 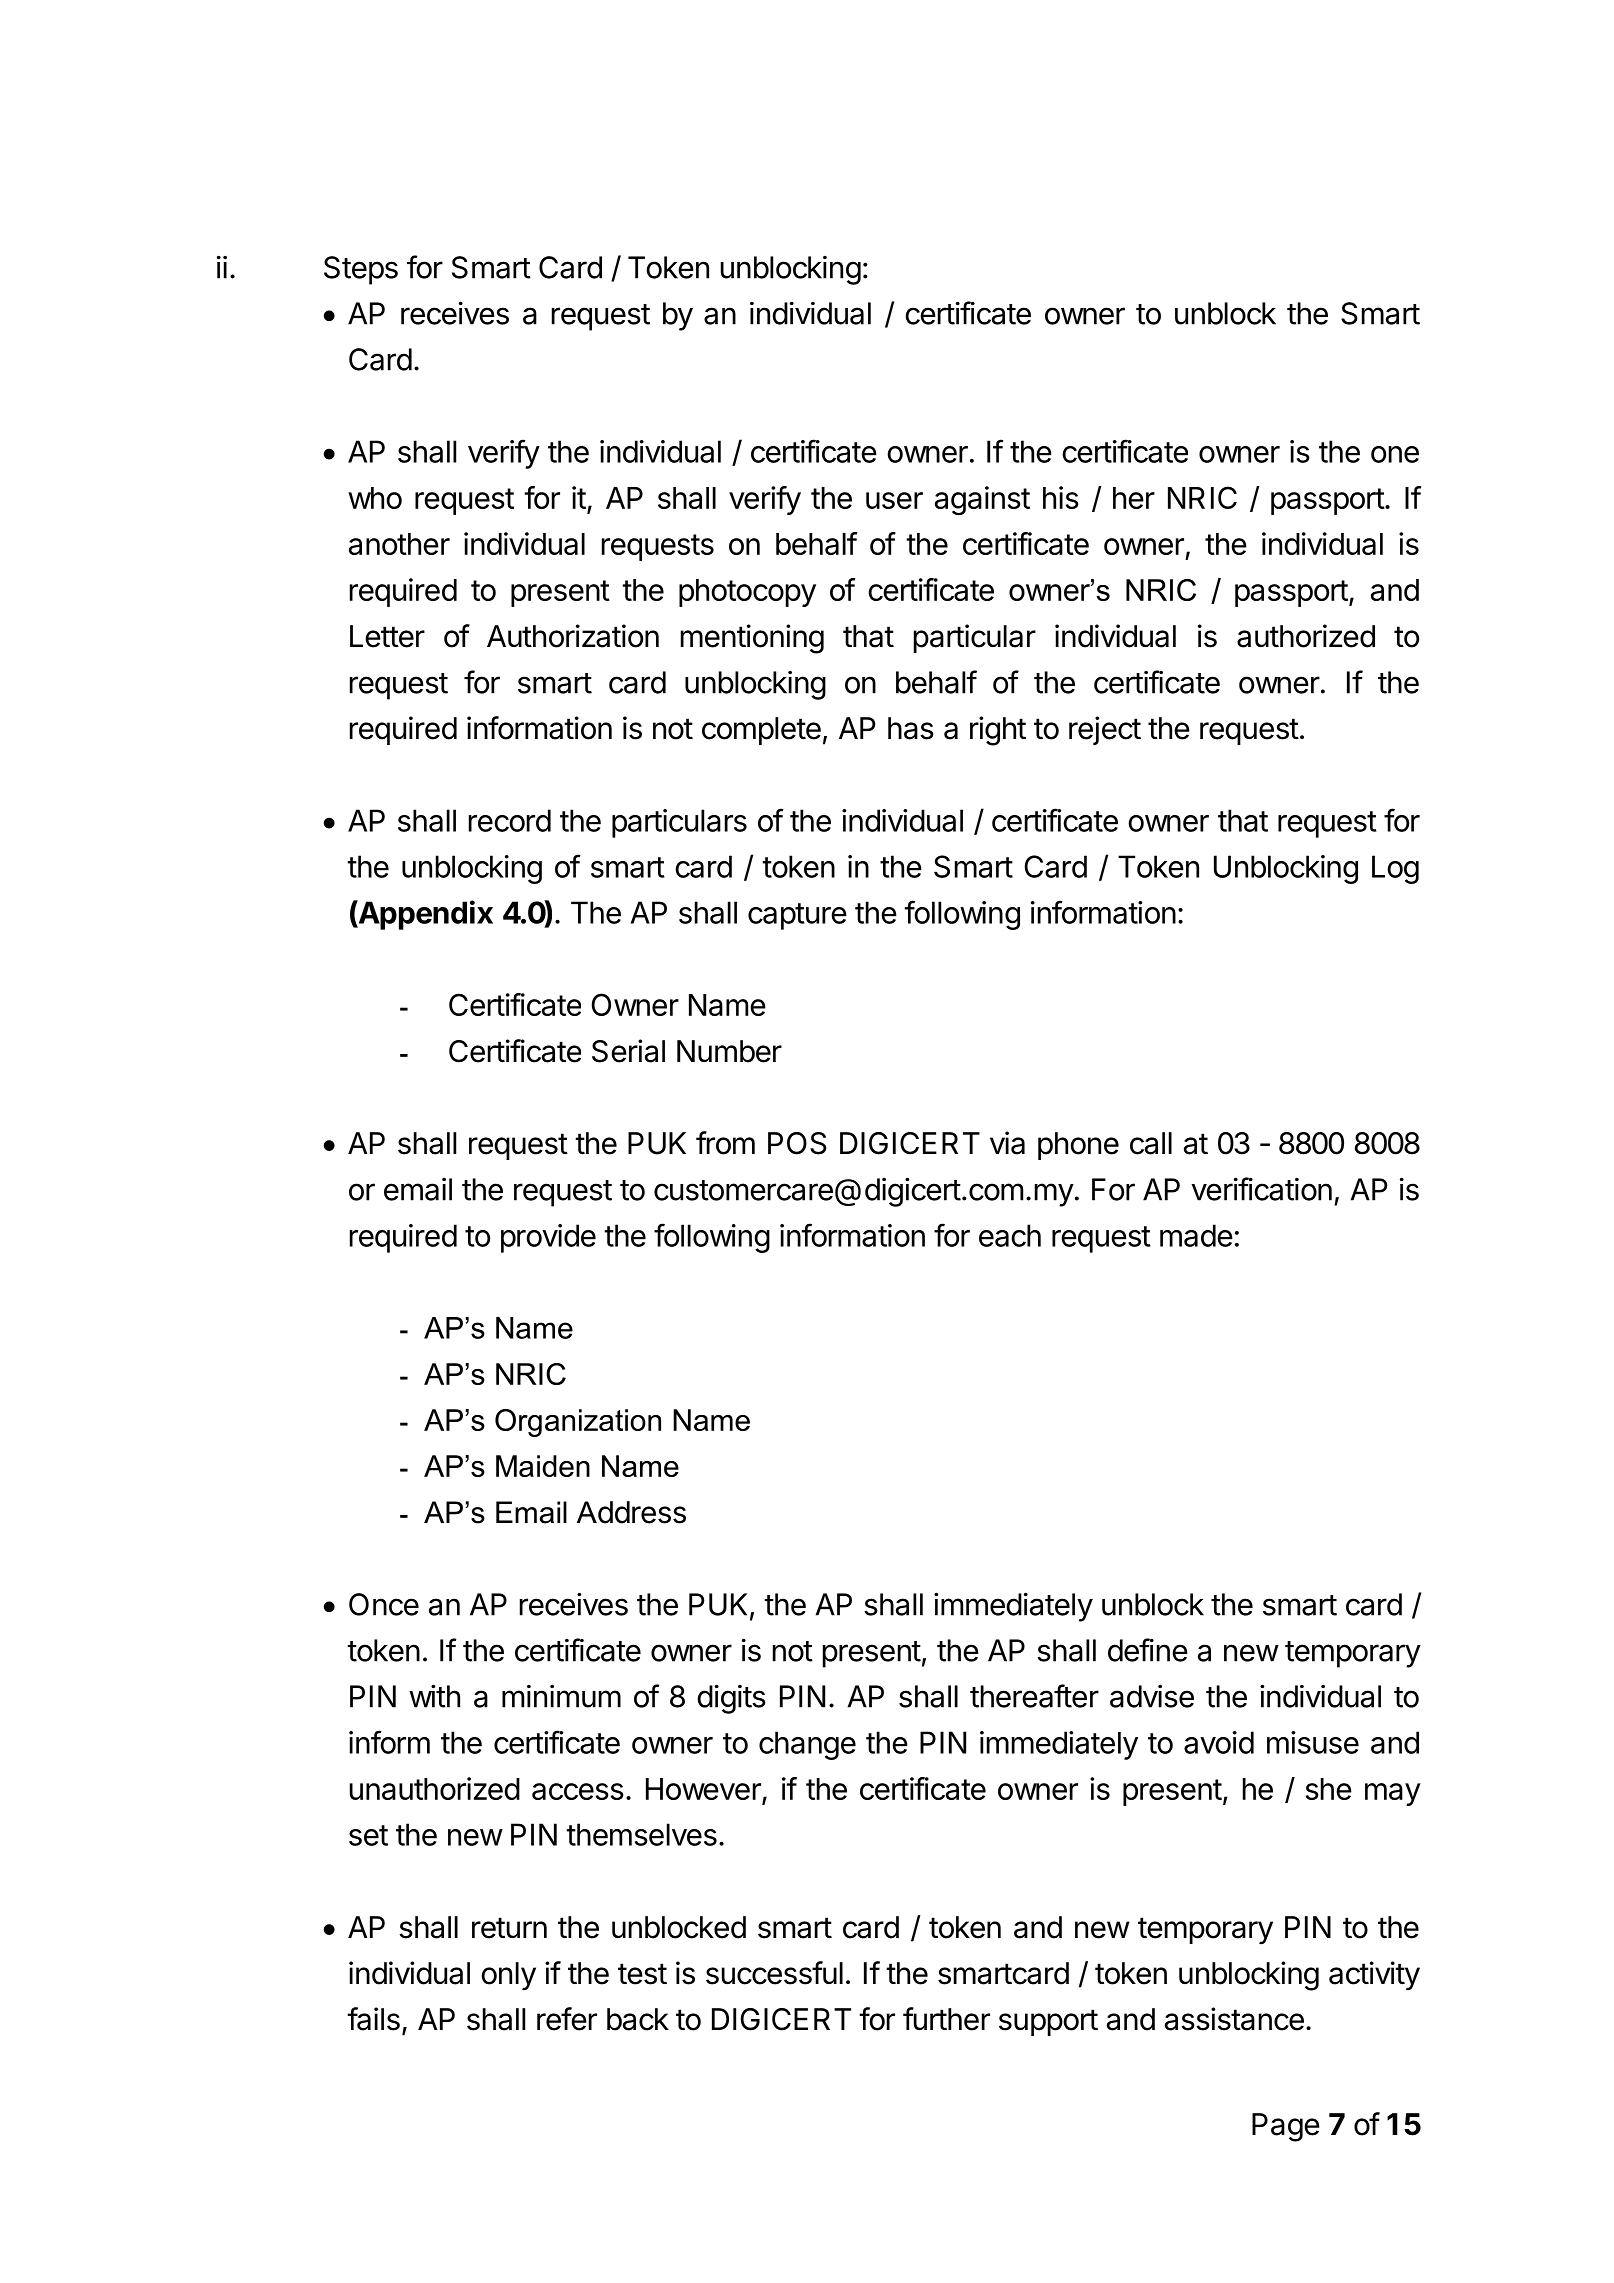 What do you see at coordinates (1261, 1189) in the page?
I see `verification` at bounding box center [1261, 1189].
